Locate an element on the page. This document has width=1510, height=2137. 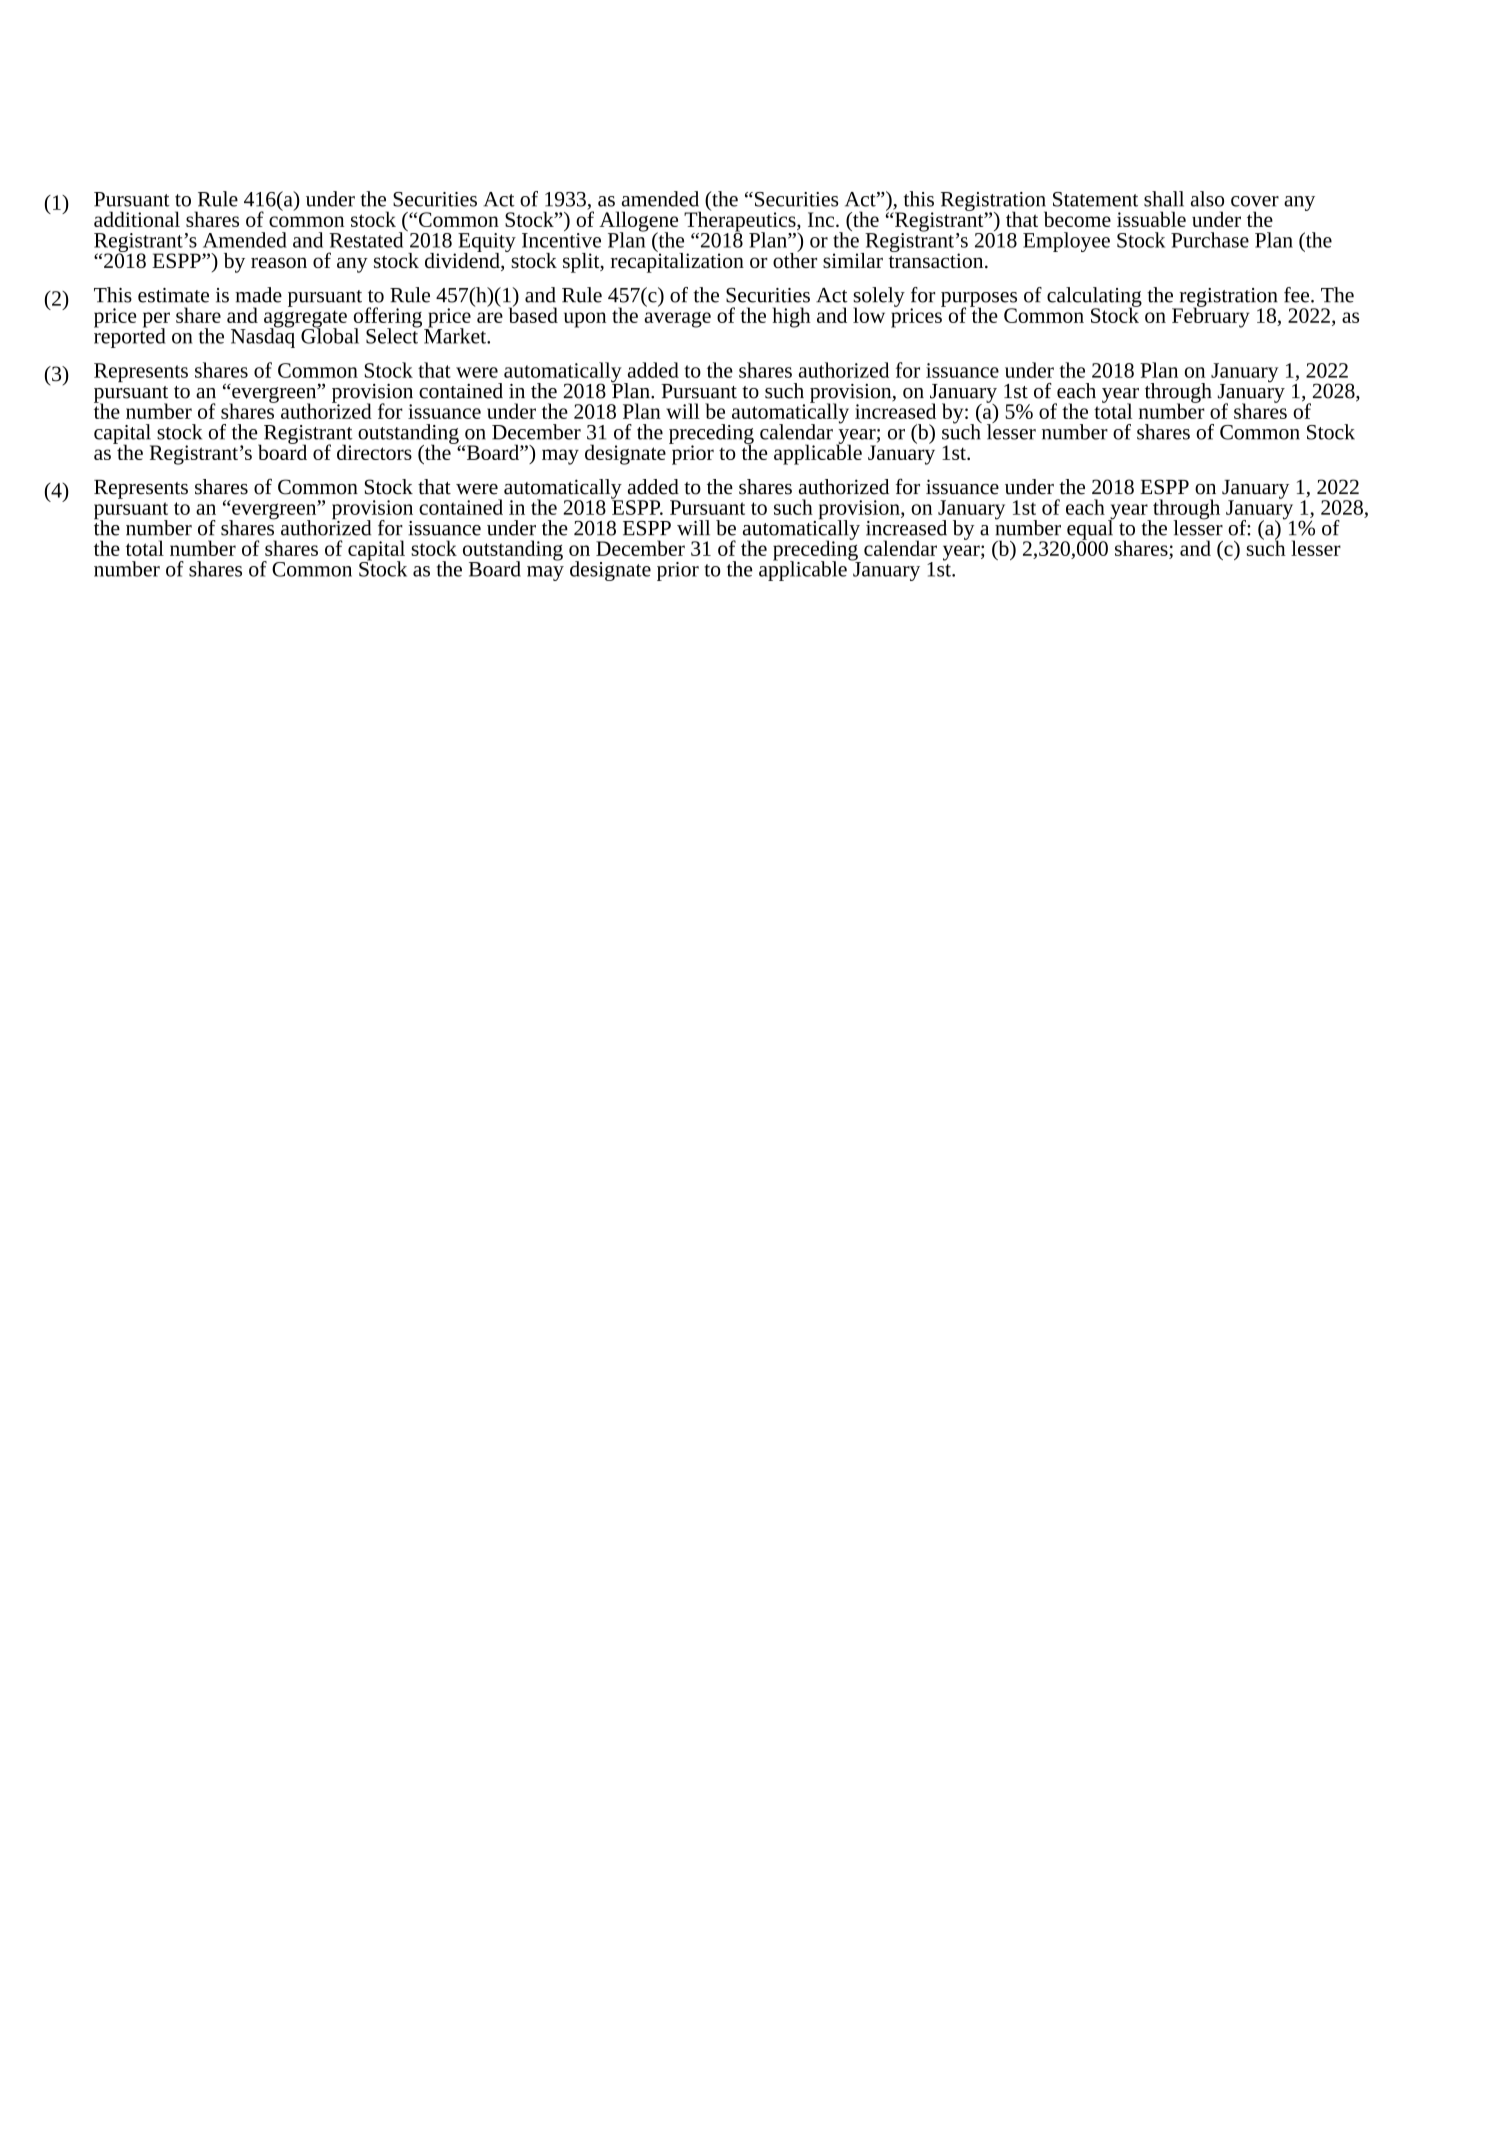
equal is located at coordinates (1090, 529).
